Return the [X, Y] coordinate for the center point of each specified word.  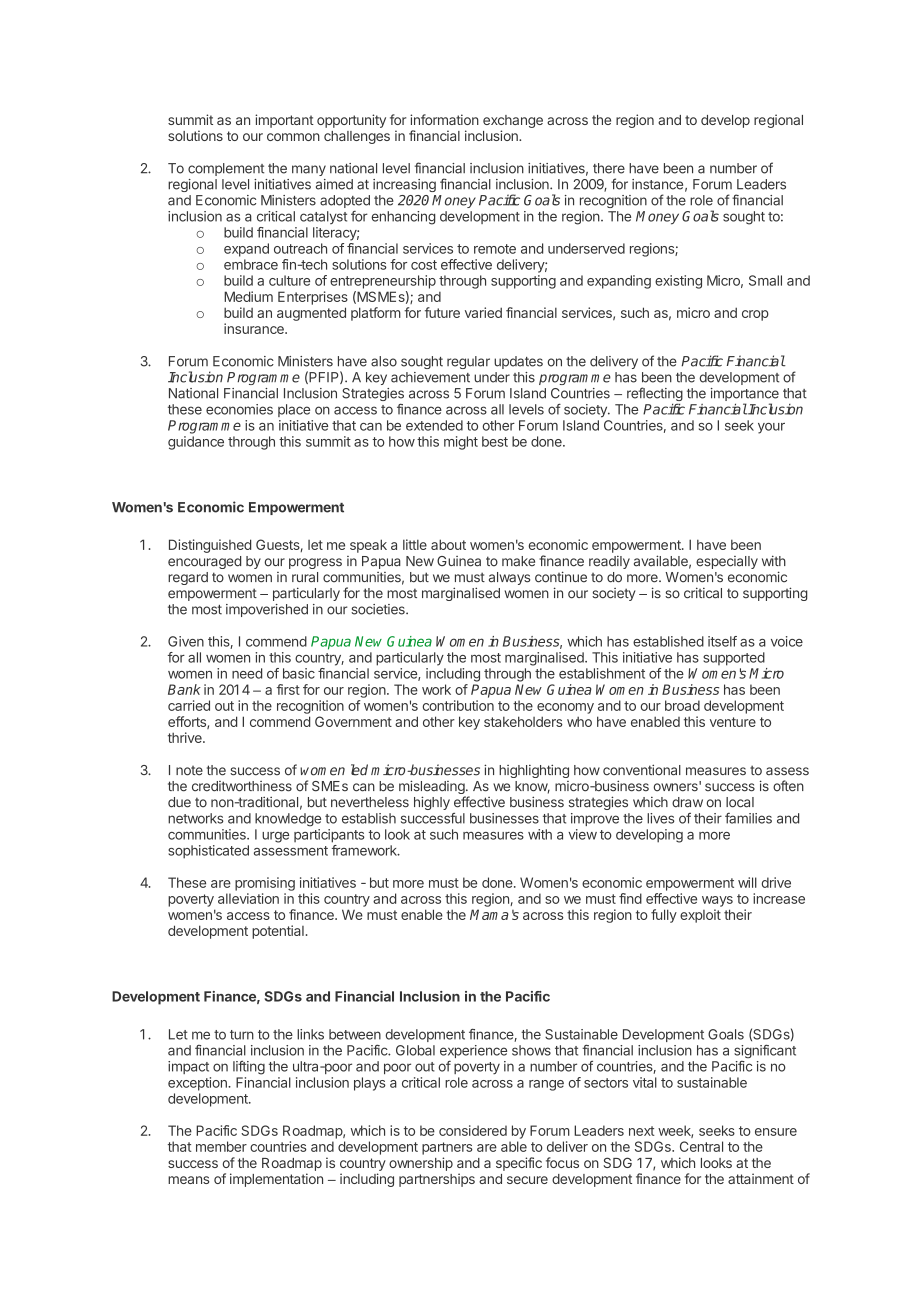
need [247, 673]
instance [657, 184]
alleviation [248, 898]
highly [432, 803]
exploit [700, 916]
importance [745, 396]
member [221, 1146]
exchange [513, 121]
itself [722, 641]
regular [468, 362]
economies [239, 409]
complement [226, 169]
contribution [458, 705]
